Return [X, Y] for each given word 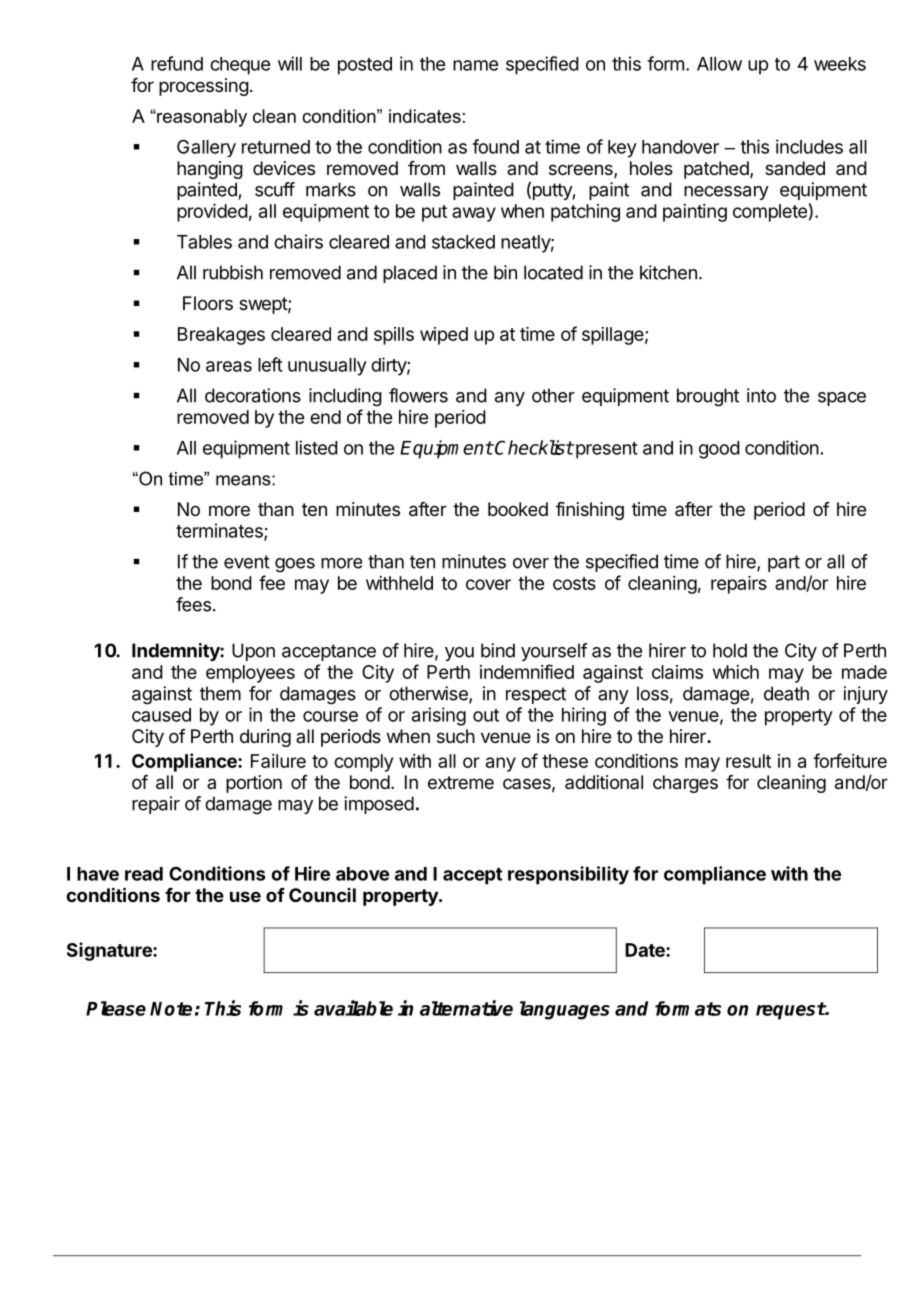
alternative [466, 1008]
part [784, 563]
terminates [220, 531]
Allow [719, 64]
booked [518, 509]
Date [646, 950]
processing [204, 87]
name [475, 65]
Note [171, 1009]
